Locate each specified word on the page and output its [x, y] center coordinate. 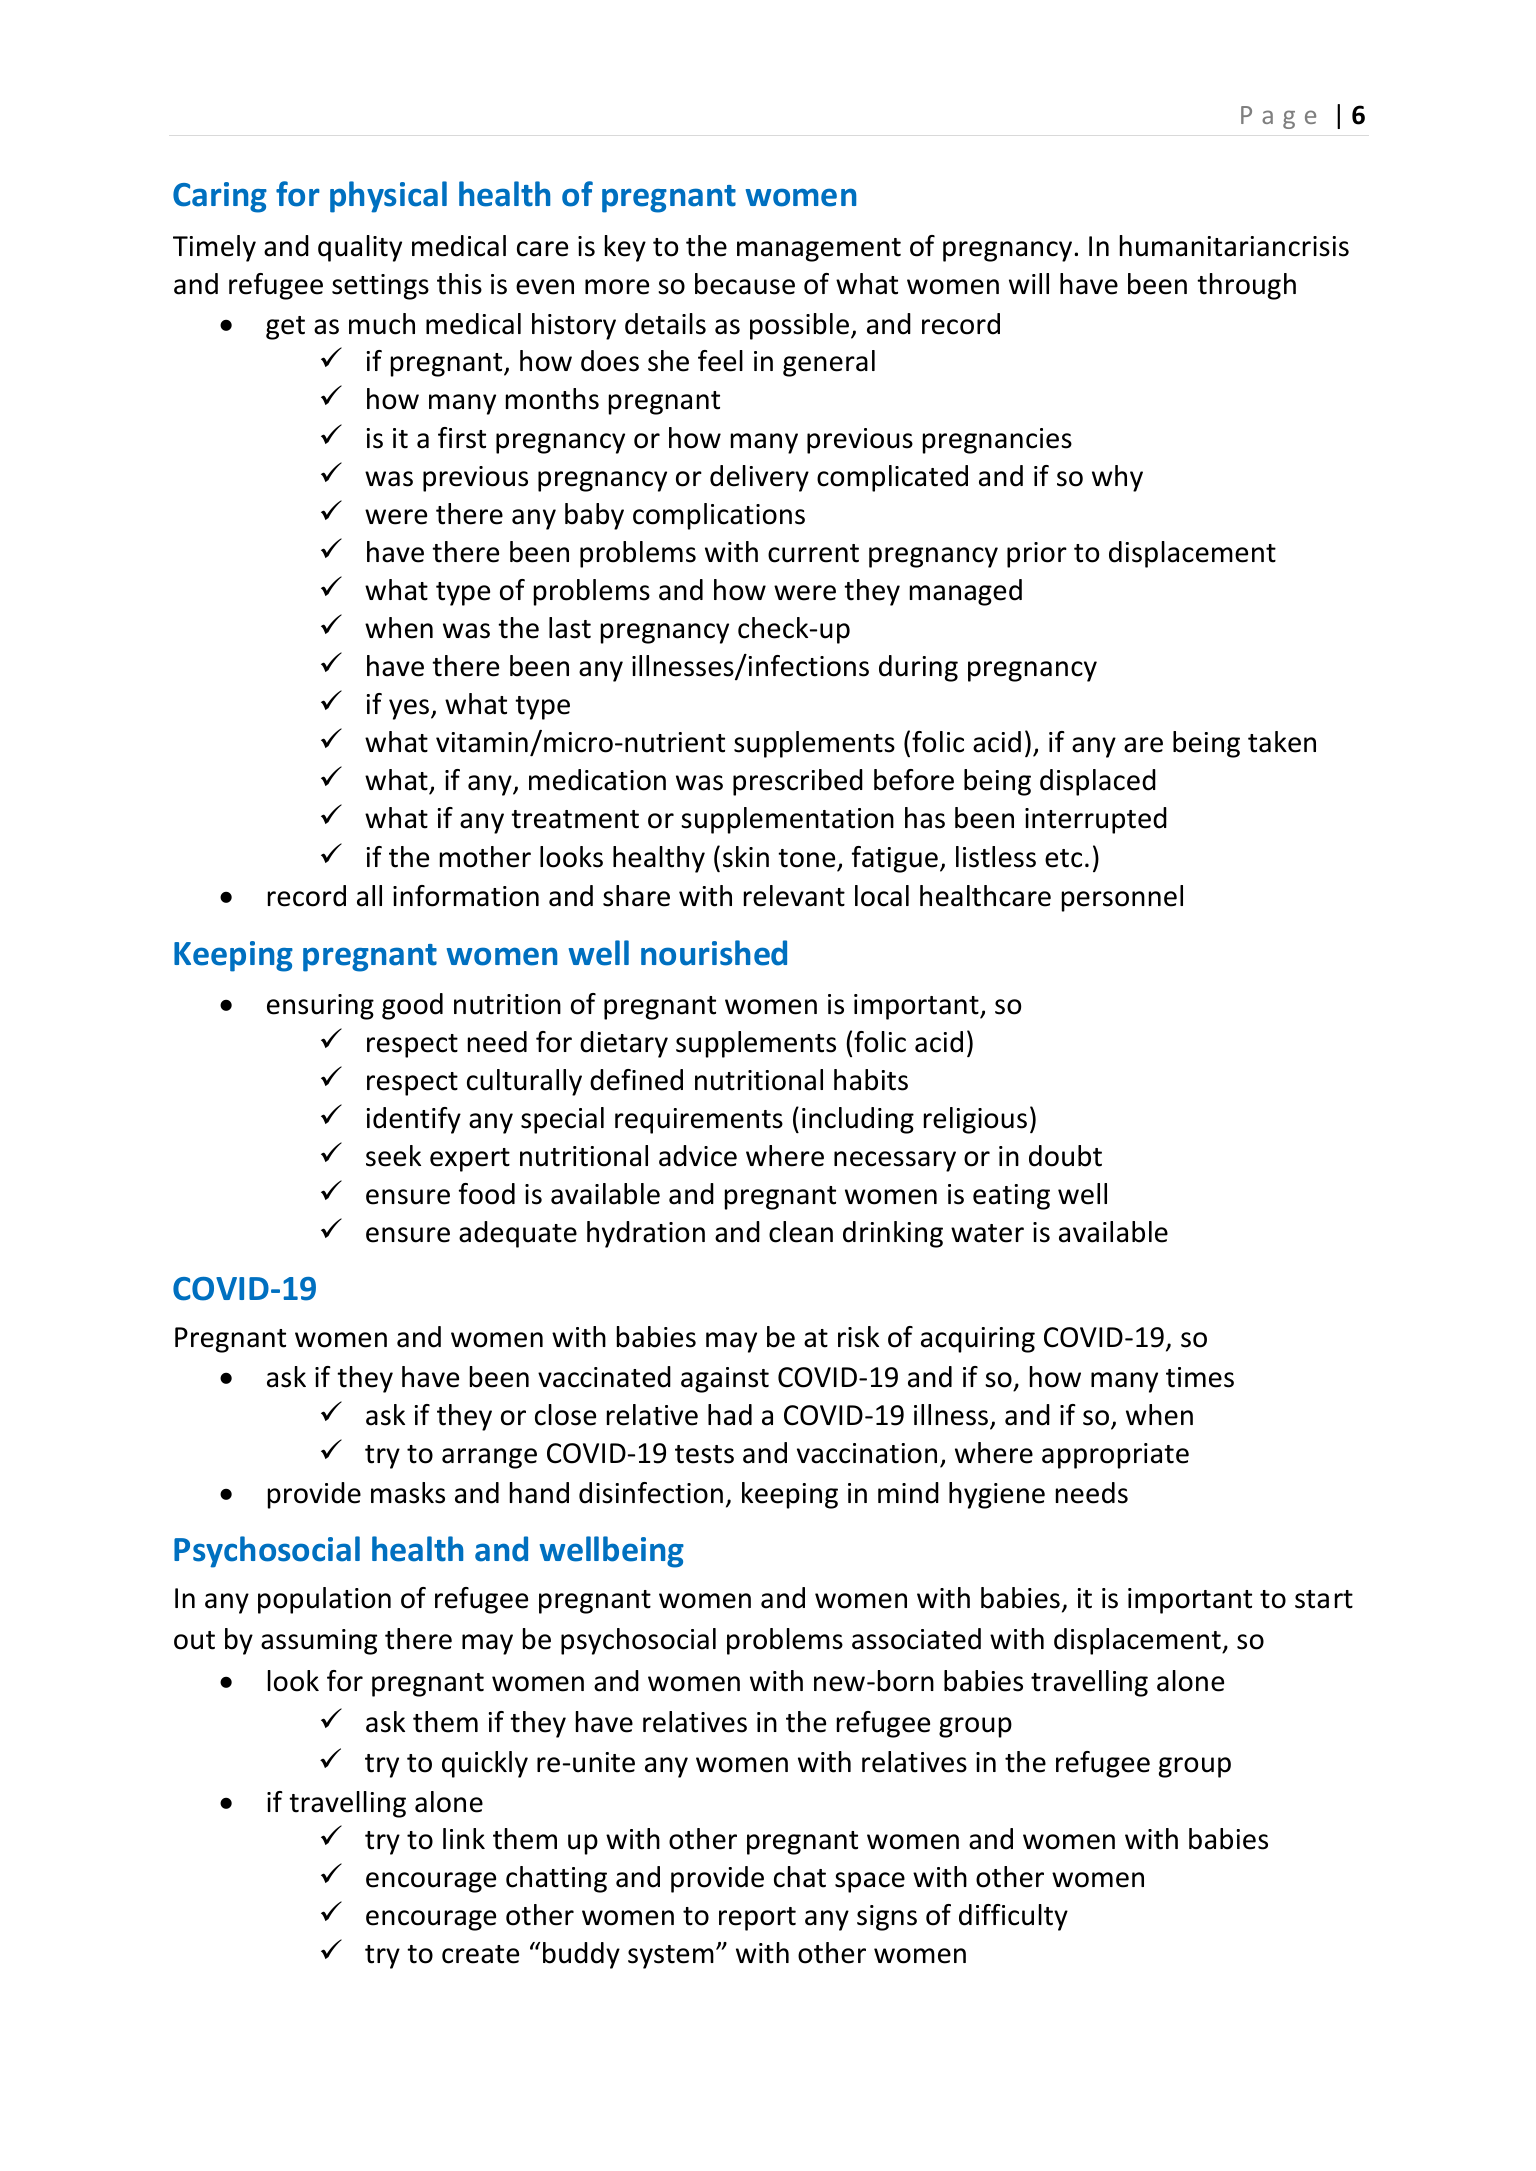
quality [360, 248]
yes [410, 709]
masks [408, 1493]
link [464, 1838]
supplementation [787, 820]
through [1246, 286]
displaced [1098, 782]
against [725, 1380]
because [745, 284]
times [1200, 1377]
